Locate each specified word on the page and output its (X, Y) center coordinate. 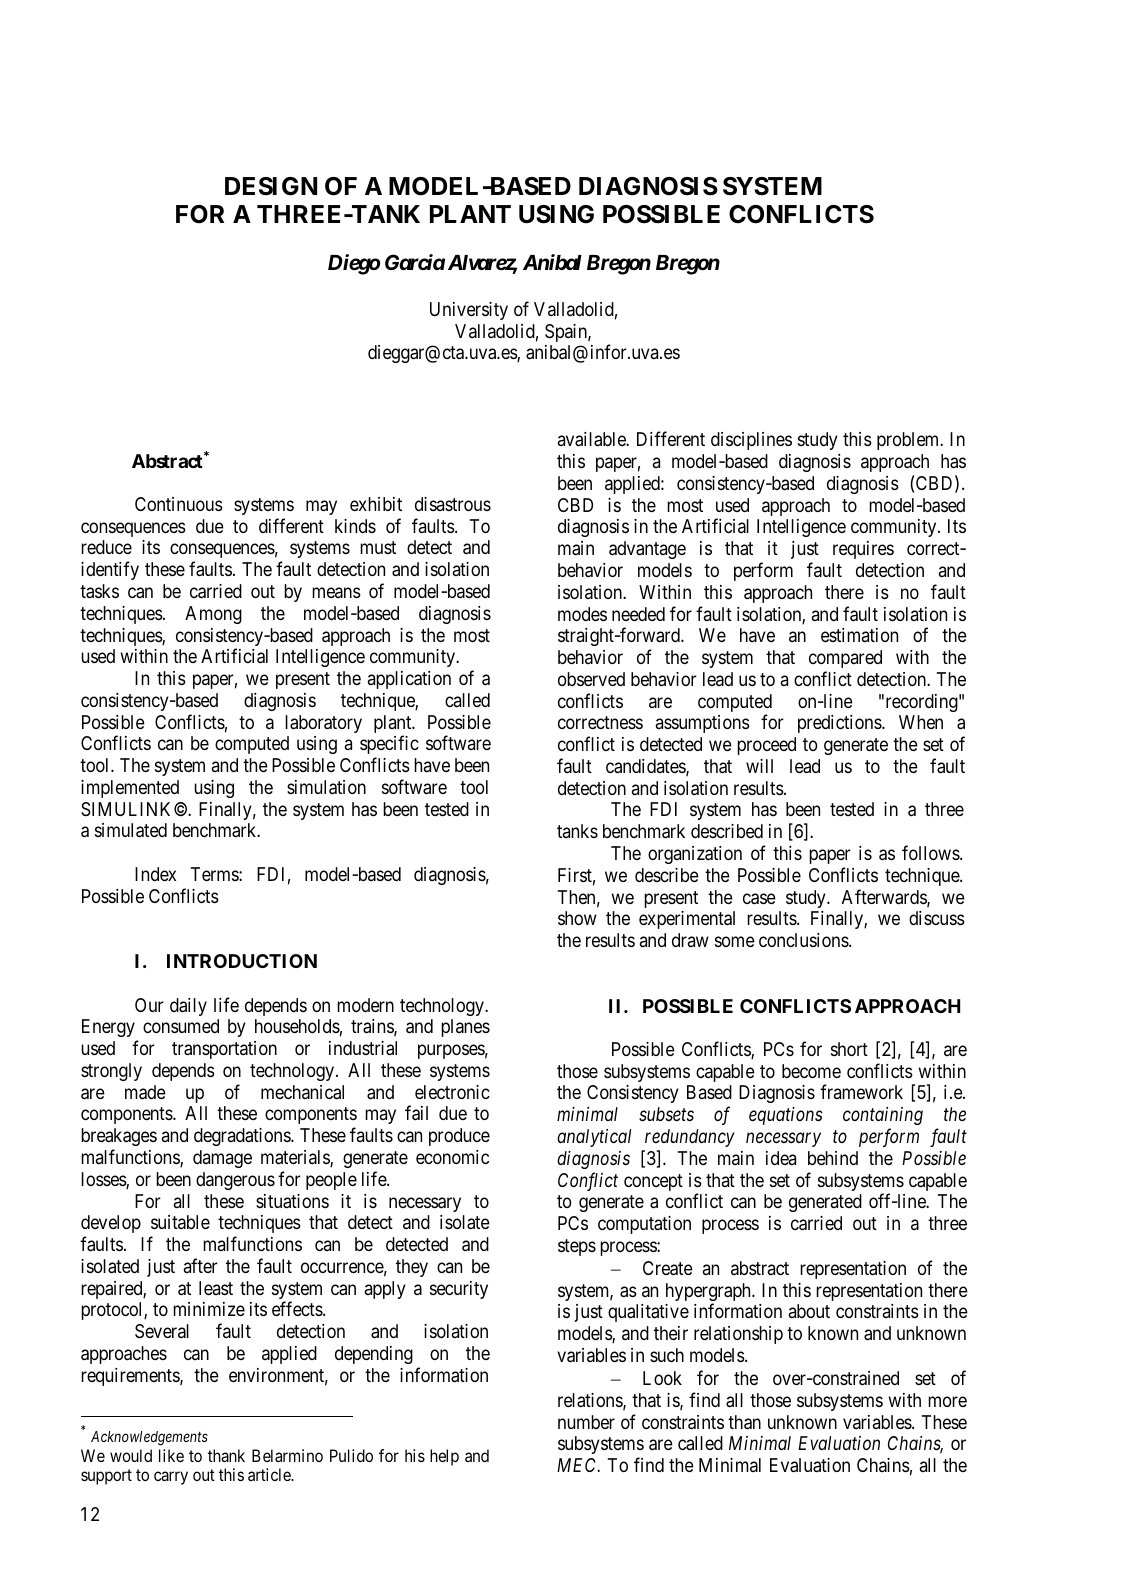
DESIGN (271, 186)
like (171, 1455)
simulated (131, 830)
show (577, 918)
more (947, 1401)
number (586, 1422)
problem (909, 441)
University (469, 311)
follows (931, 852)
